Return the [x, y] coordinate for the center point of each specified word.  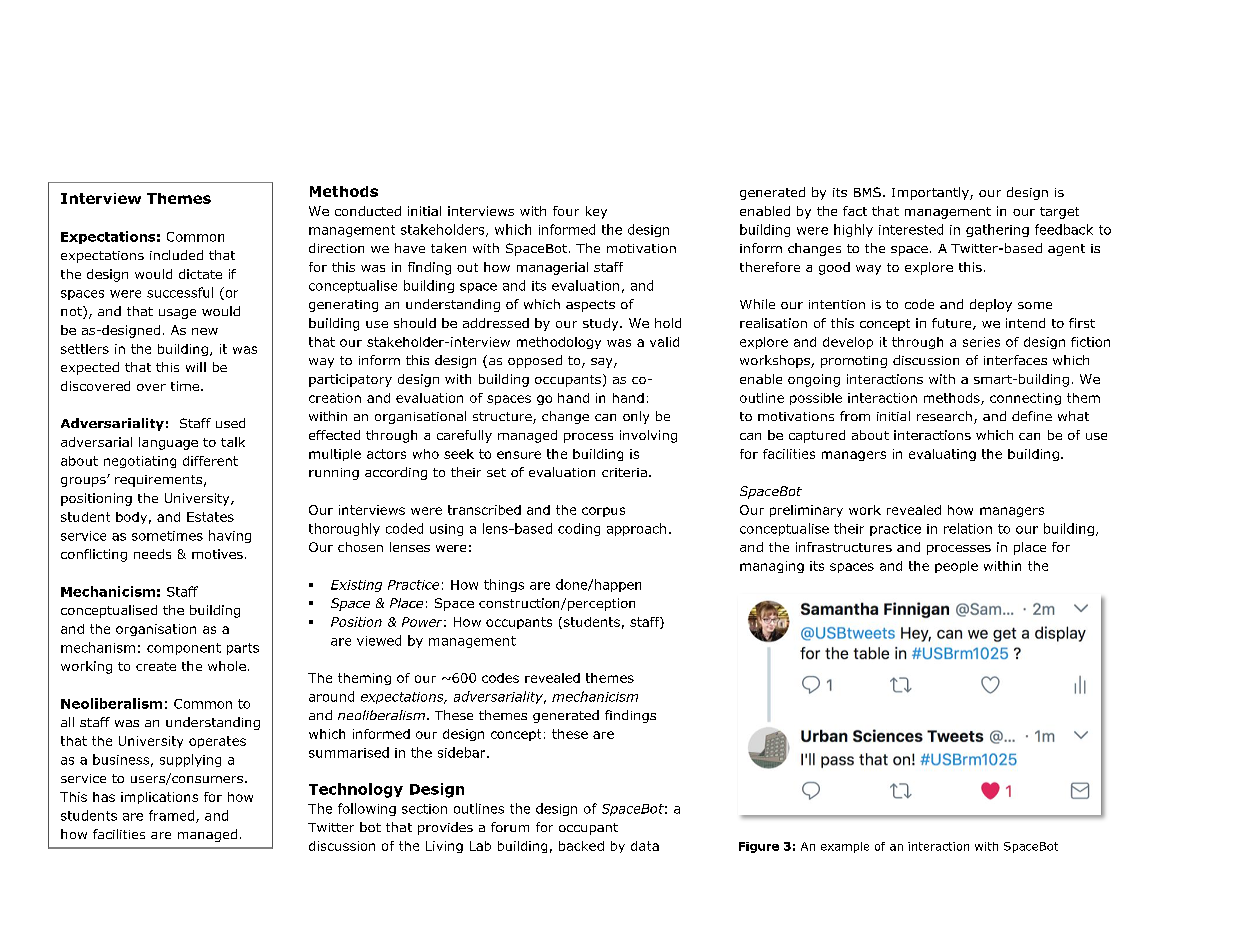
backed [581, 846]
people [956, 567]
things [504, 585]
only [636, 417]
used [230, 423]
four [566, 211]
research [944, 416]
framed [173, 816]
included [176, 255]
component [184, 649]
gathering [997, 230]
